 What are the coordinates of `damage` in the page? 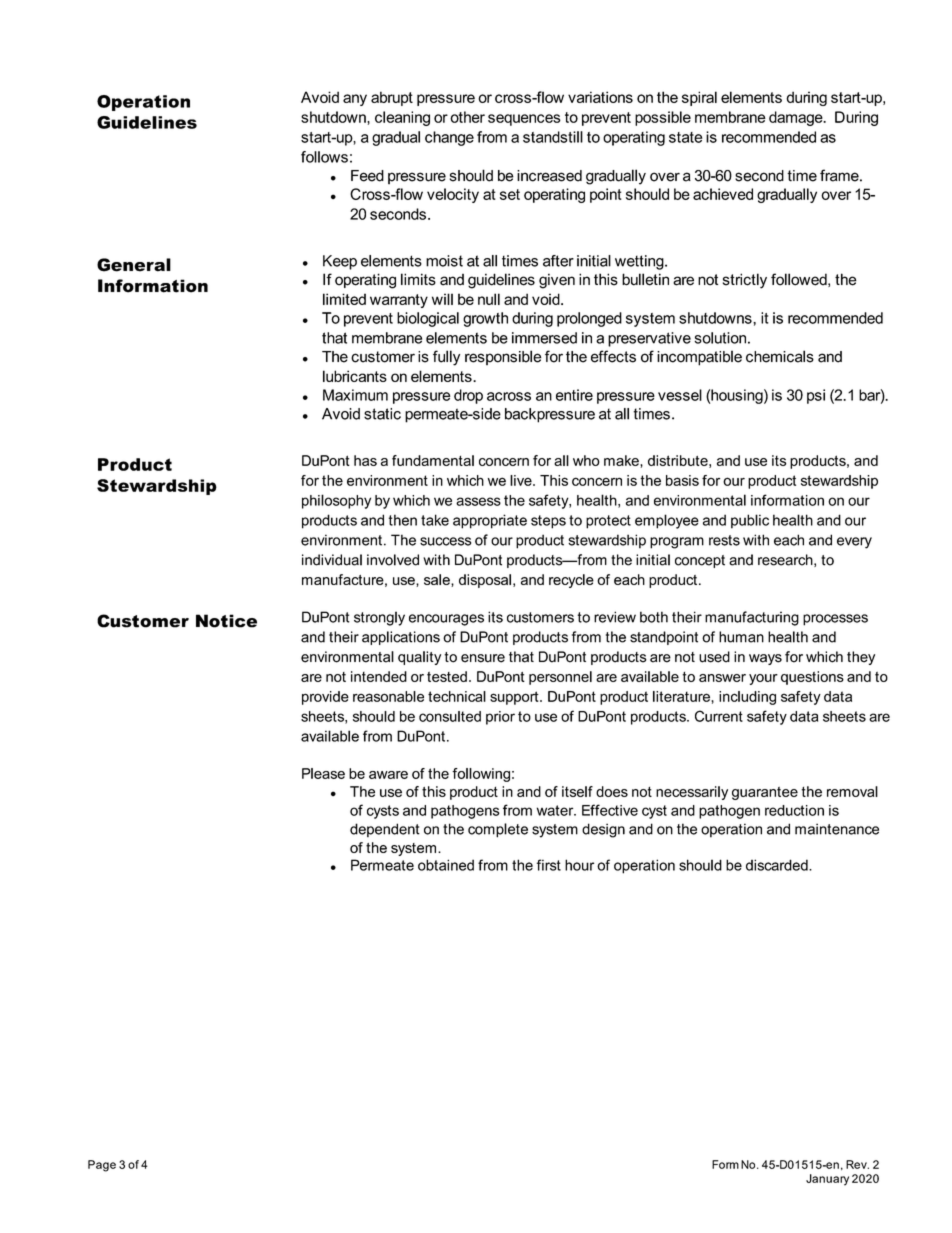 It's located at (797, 118).
